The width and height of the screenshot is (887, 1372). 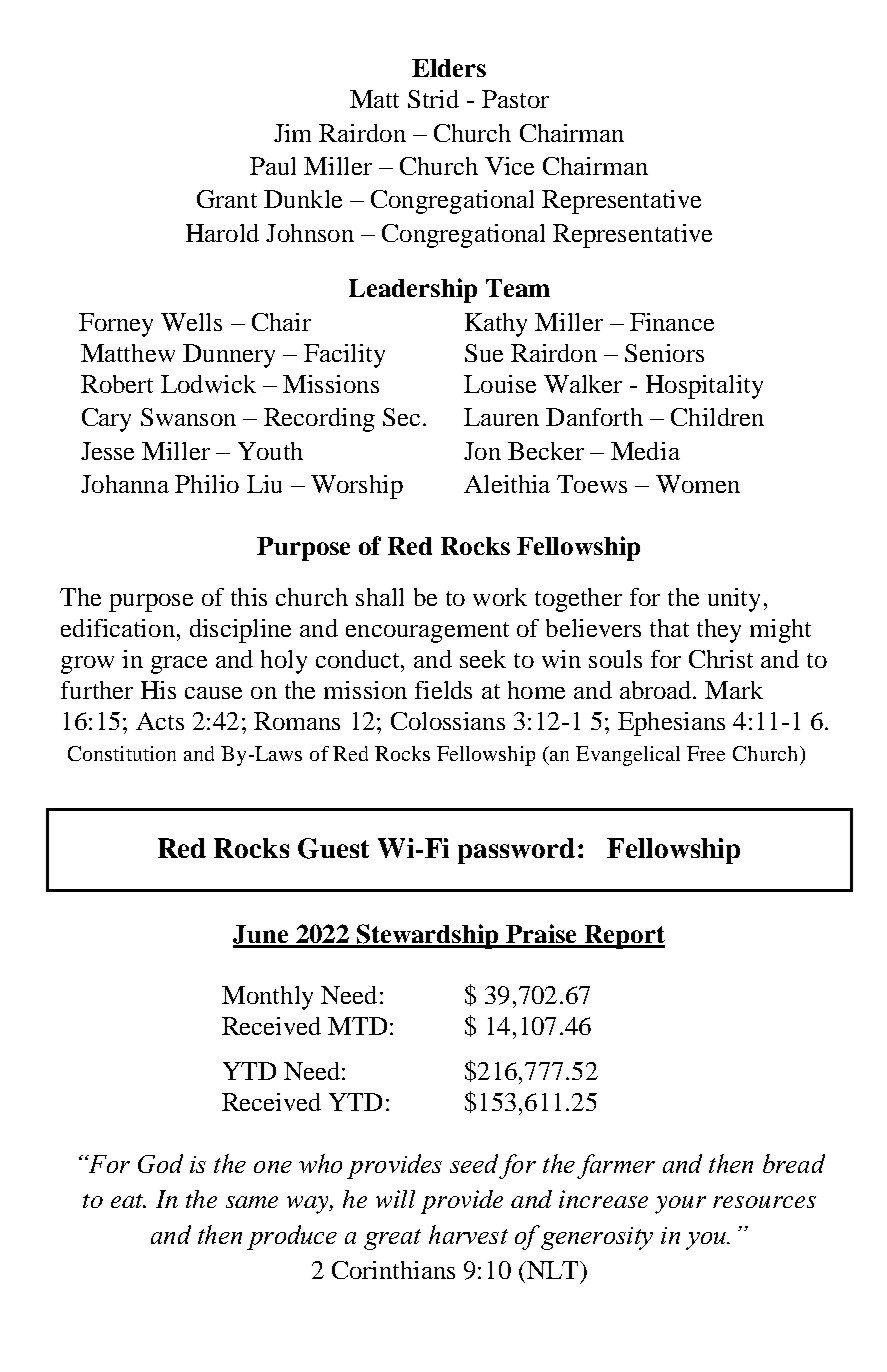 What do you see at coordinates (515, 99) in the screenshot?
I see `Pastor` at bounding box center [515, 99].
